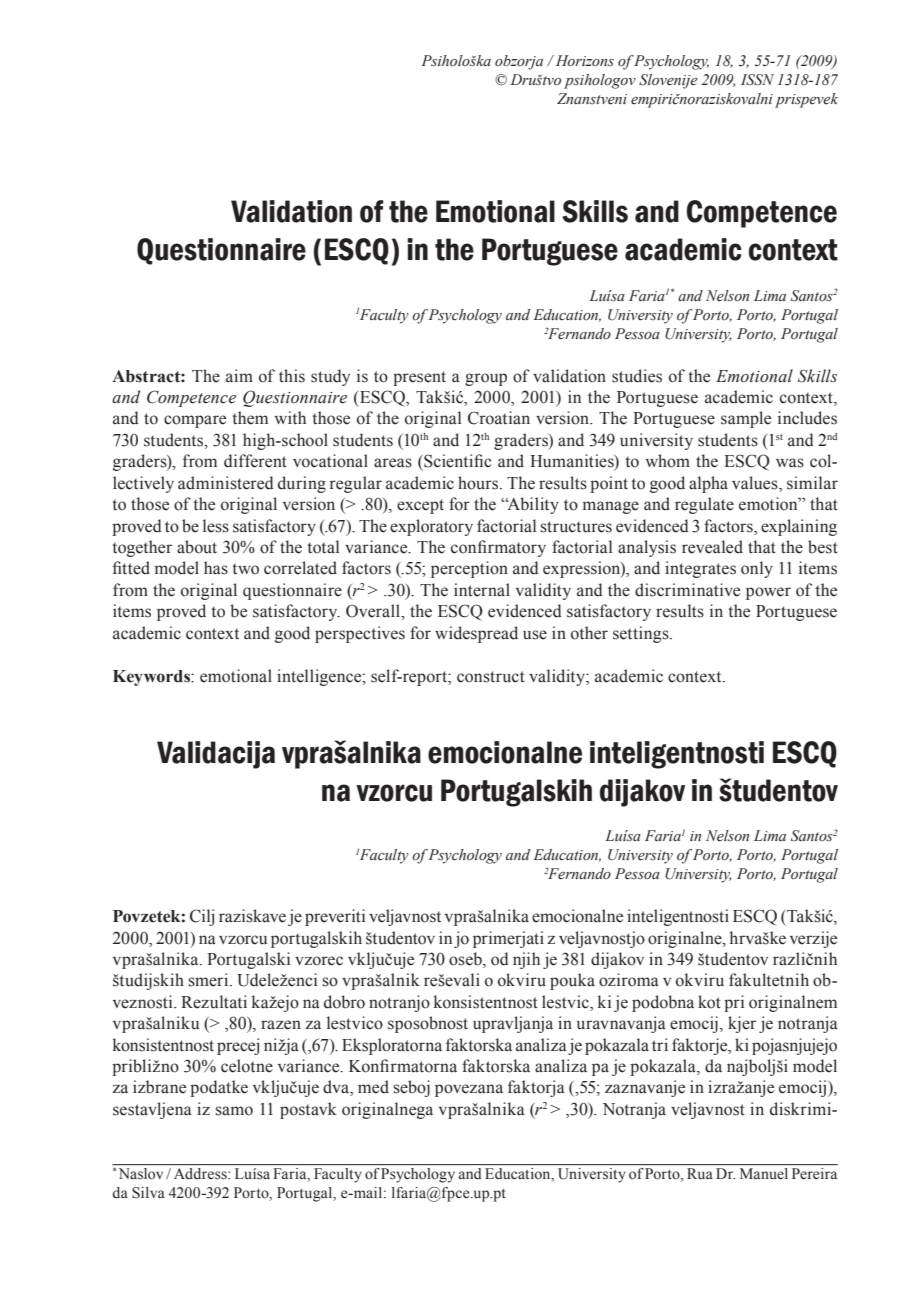 The width and height of the page is (922, 1316). What do you see at coordinates (712, 547) in the page?
I see `revealed` at bounding box center [712, 547].
